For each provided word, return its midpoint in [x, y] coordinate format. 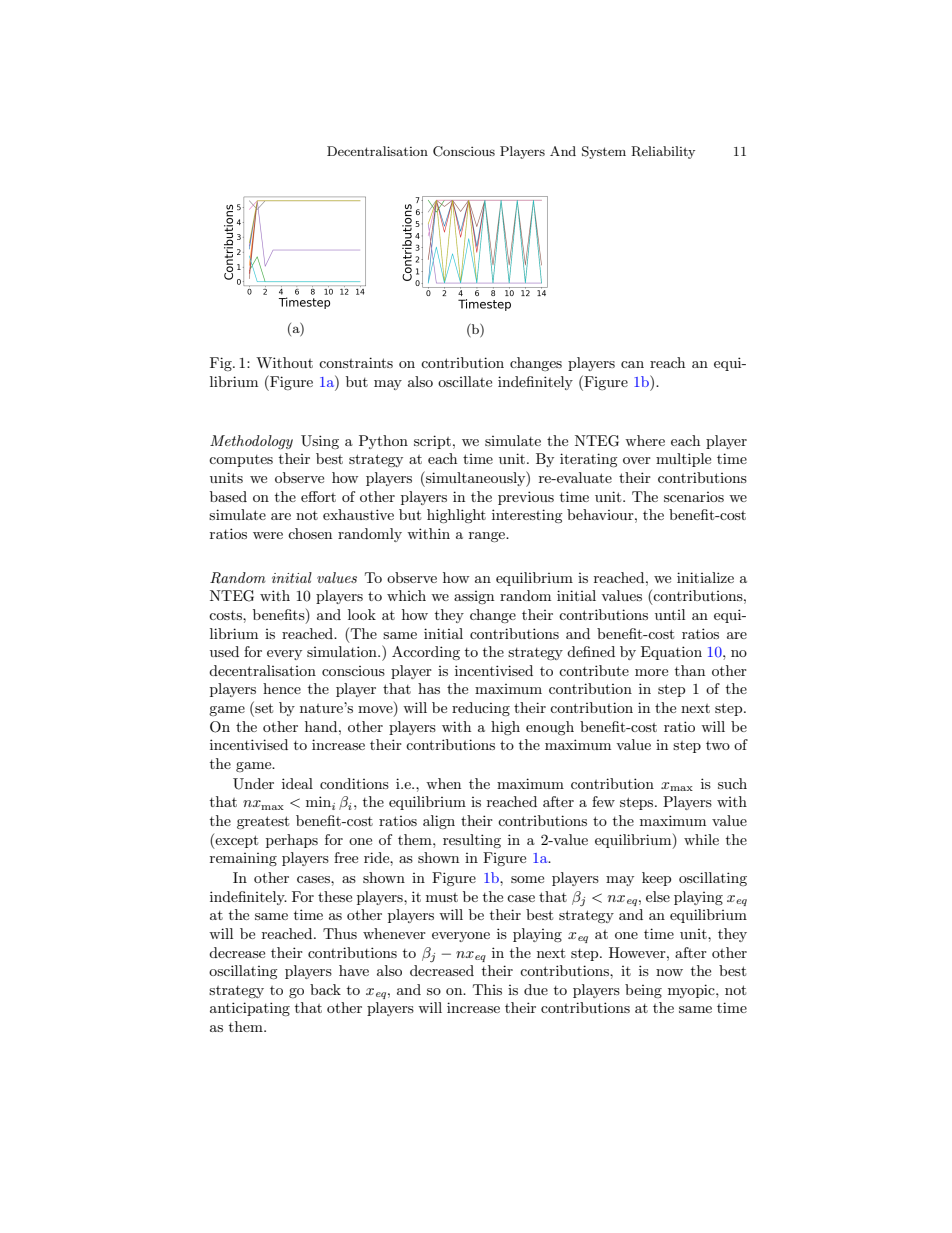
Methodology [251, 442]
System [604, 152]
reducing [481, 709]
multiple [683, 460]
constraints [356, 362]
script [432, 442]
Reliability [663, 152]
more [651, 672]
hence [282, 688]
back [325, 989]
